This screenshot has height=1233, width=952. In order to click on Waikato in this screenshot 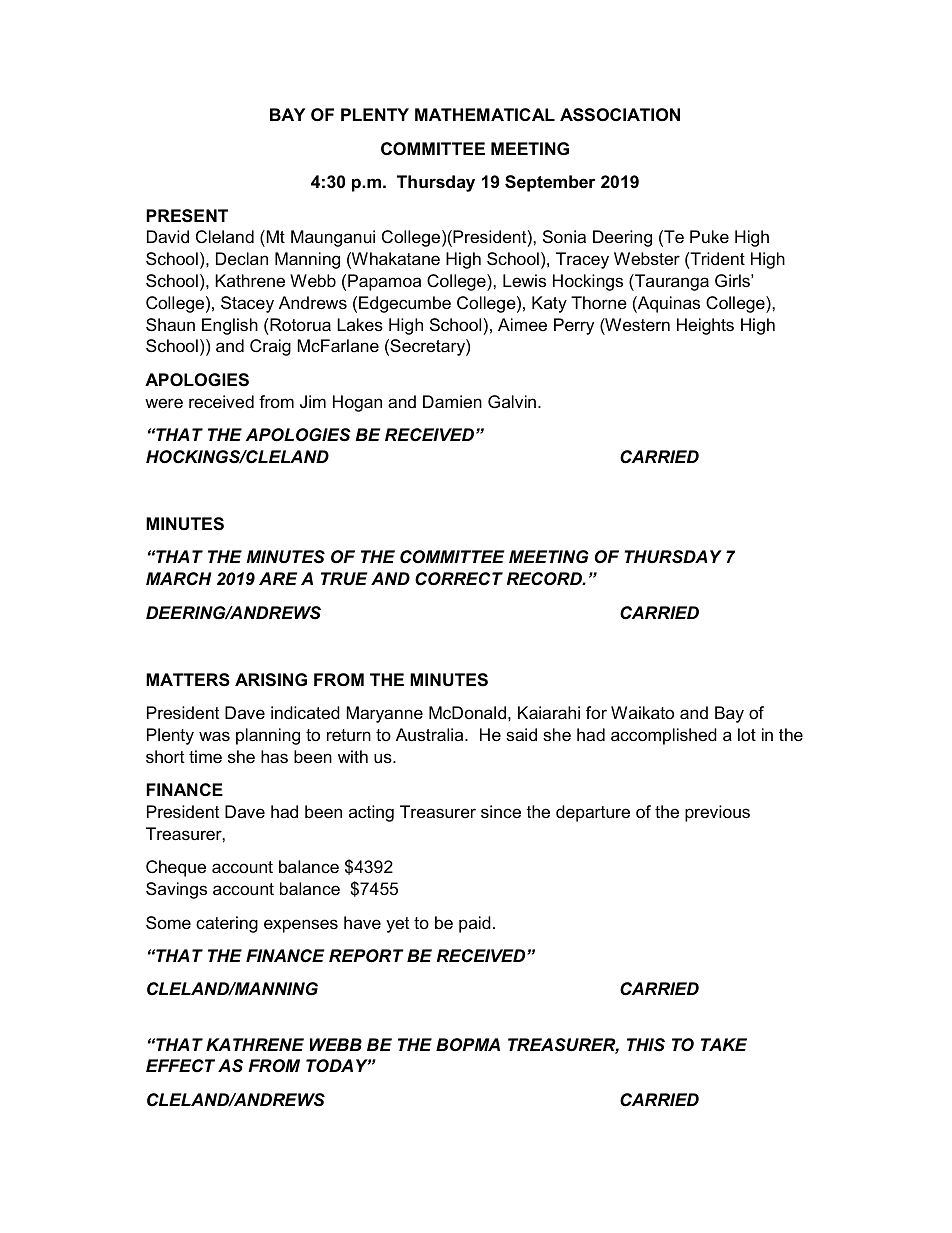, I will do `click(642, 712)`.
